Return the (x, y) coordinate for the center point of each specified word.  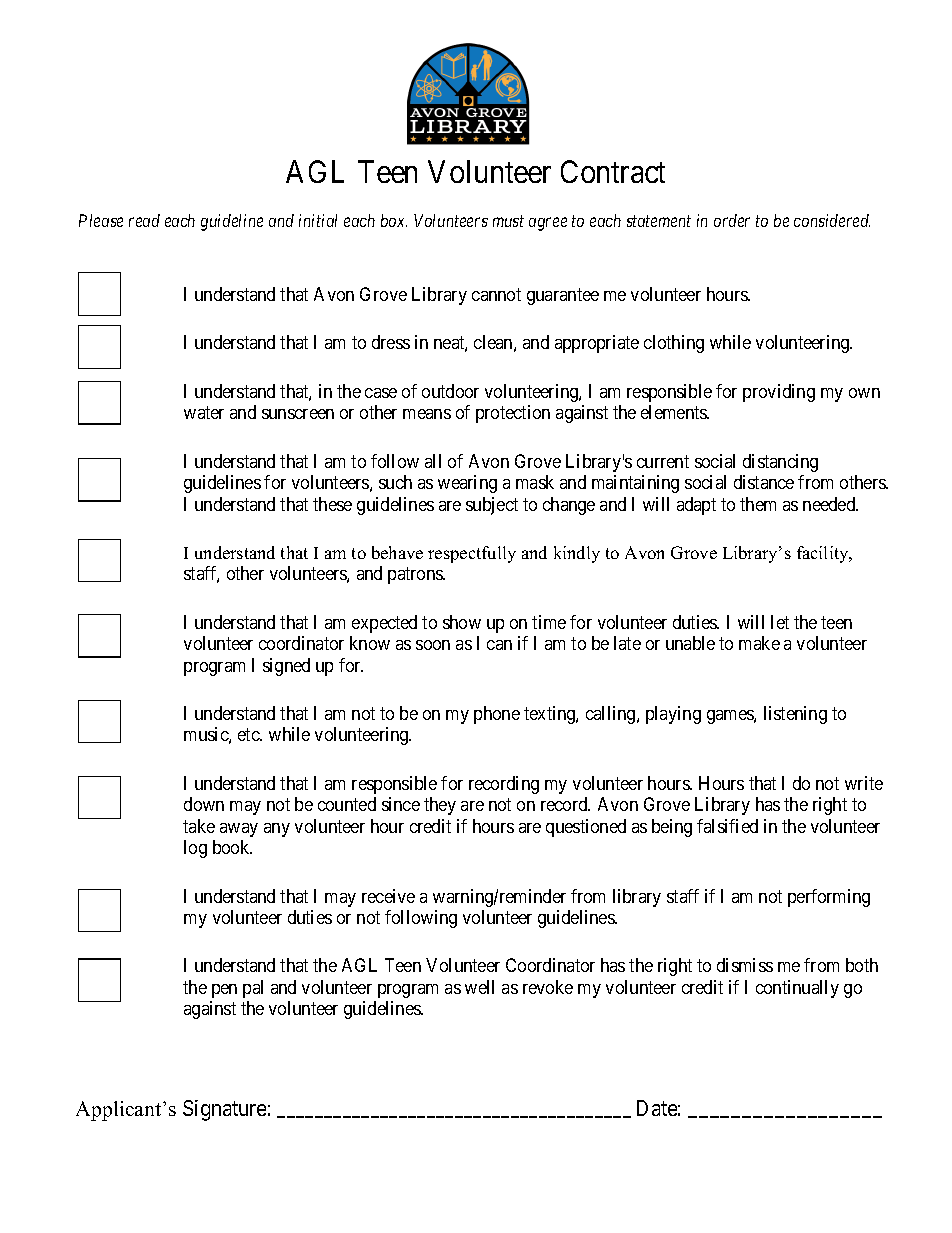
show (462, 622)
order (732, 220)
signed (286, 667)
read (144, 220)
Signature (224, 1110)
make (759, 643)
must (508, 221)
